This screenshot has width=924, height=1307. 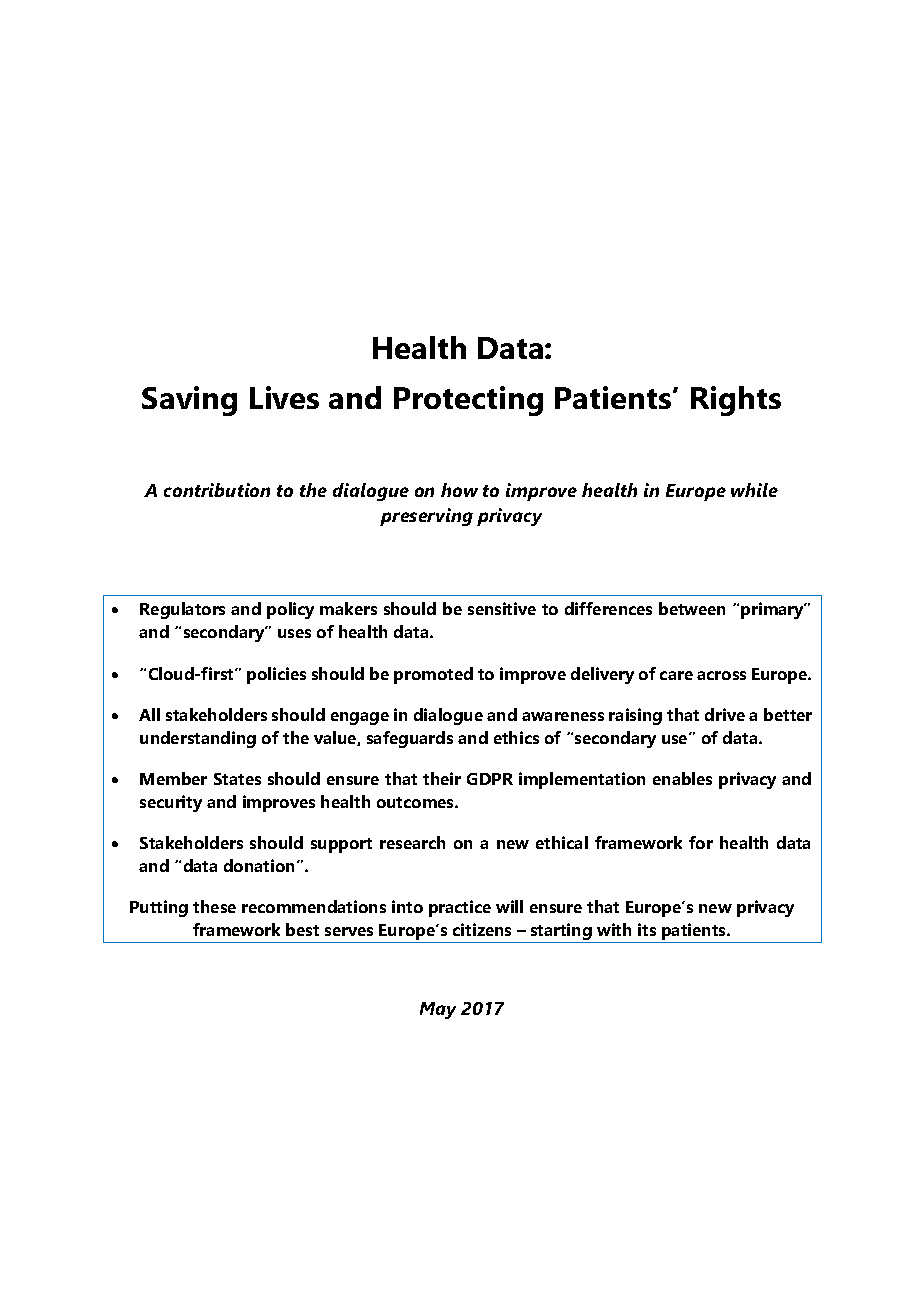 I want to click on States, so click(x=237, y=779).
